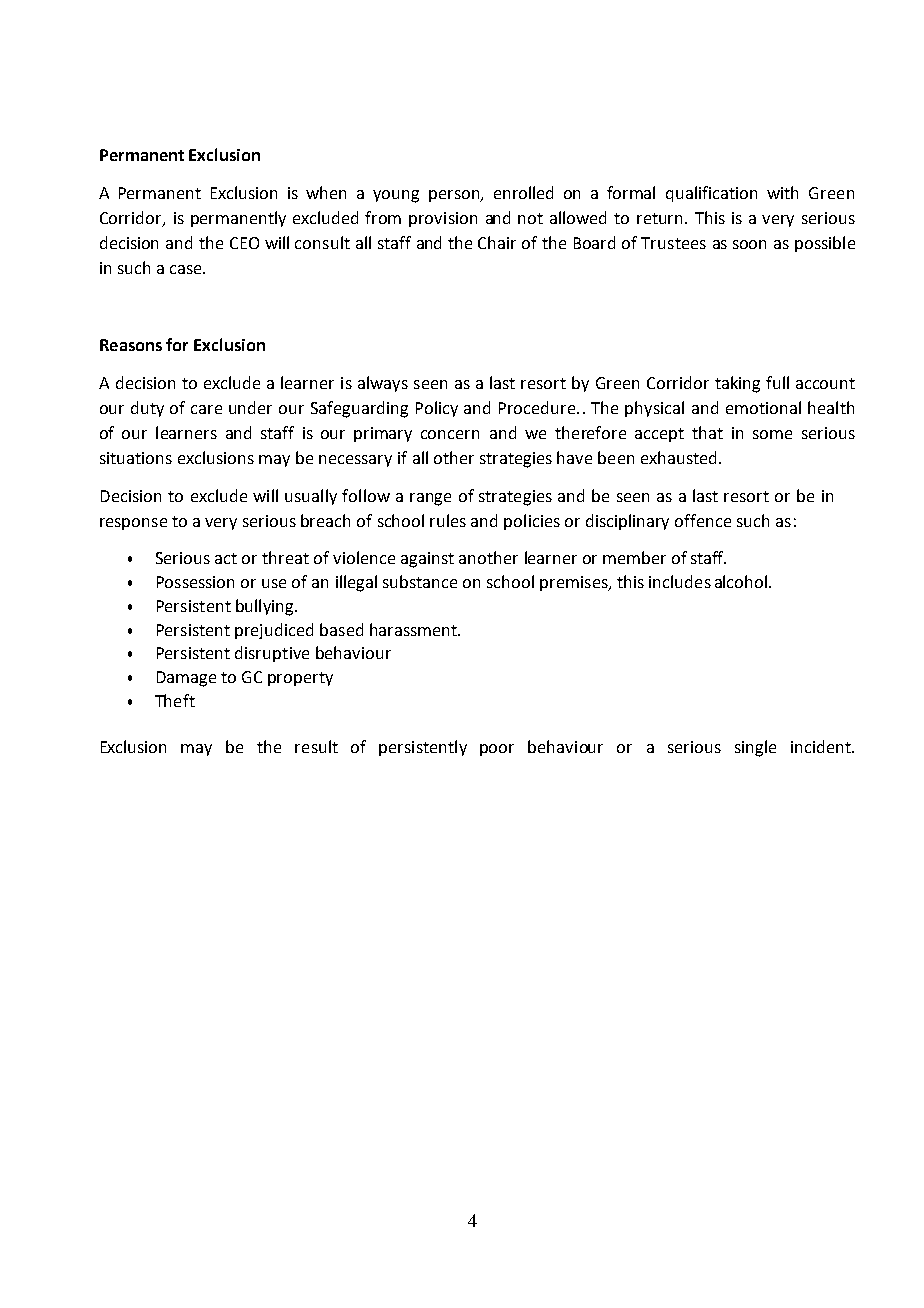 This image has height=1308, width=924. I want to click on poor, so click(497, 750).
